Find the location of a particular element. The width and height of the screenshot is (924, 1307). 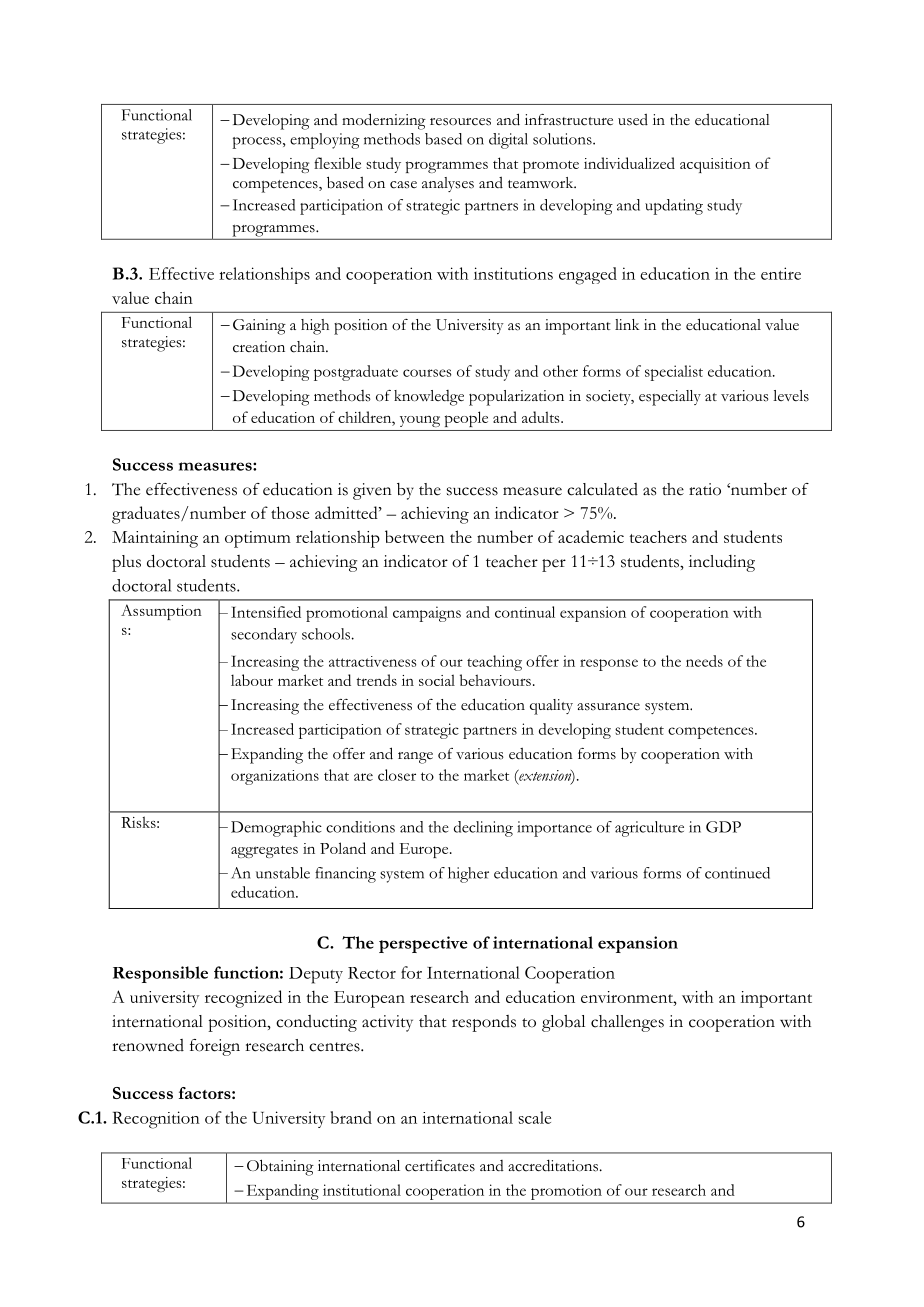

employing is located at coordinates (325, 141).
